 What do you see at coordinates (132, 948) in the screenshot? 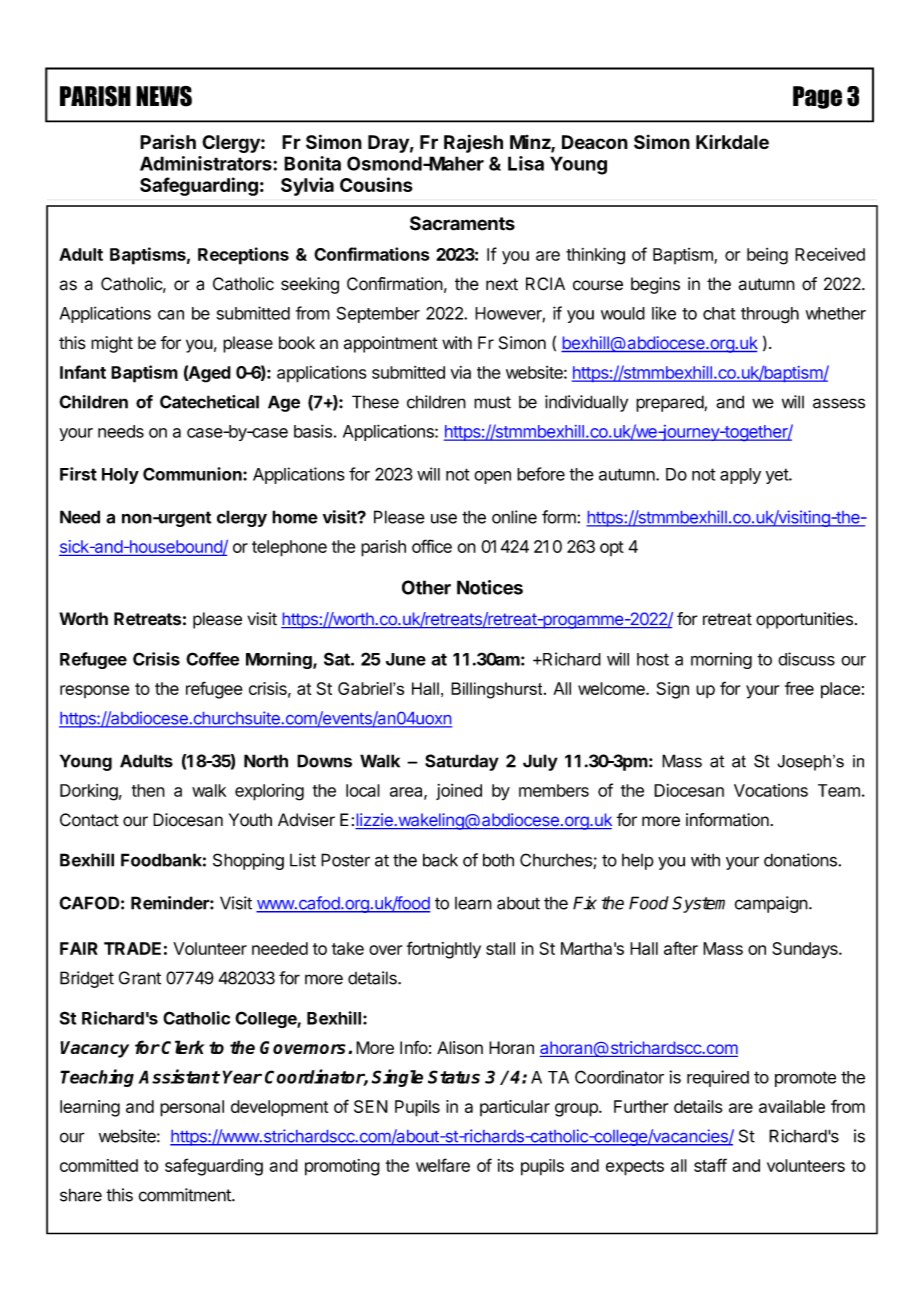
I see `TRADE` at bounding box center [132, 948].
